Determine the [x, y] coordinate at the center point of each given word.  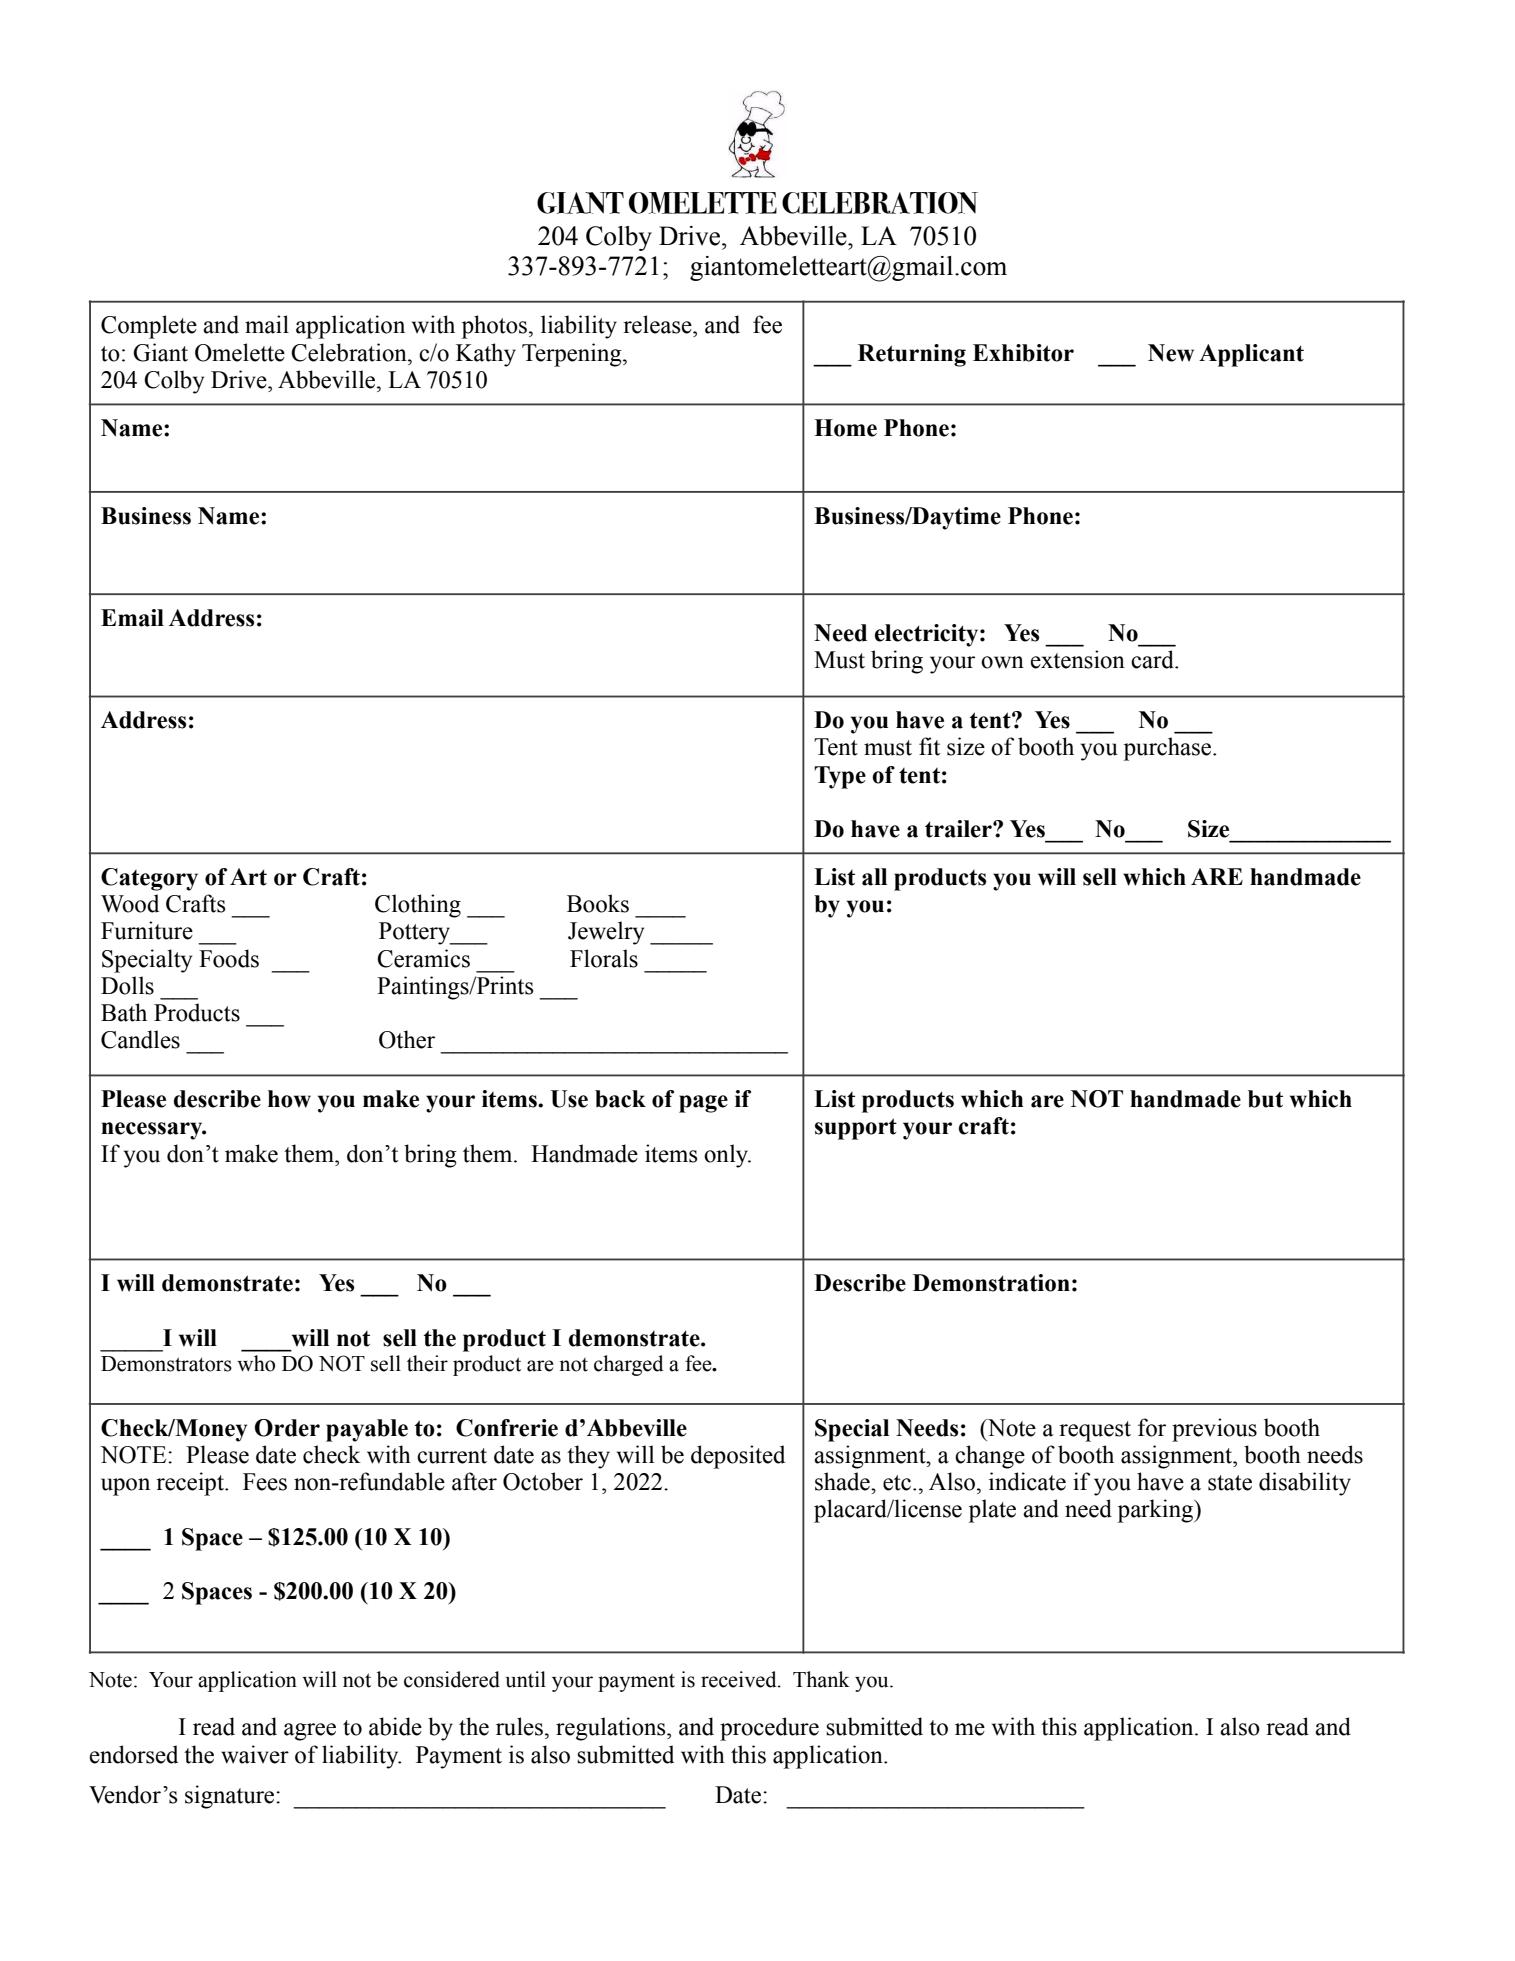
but [1265, 1099]
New [1171, 353]
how [289, 1099]
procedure [769, 1729]
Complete [149, 327]
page [703, 1104]
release [658, 324]
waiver [255, 1754]
